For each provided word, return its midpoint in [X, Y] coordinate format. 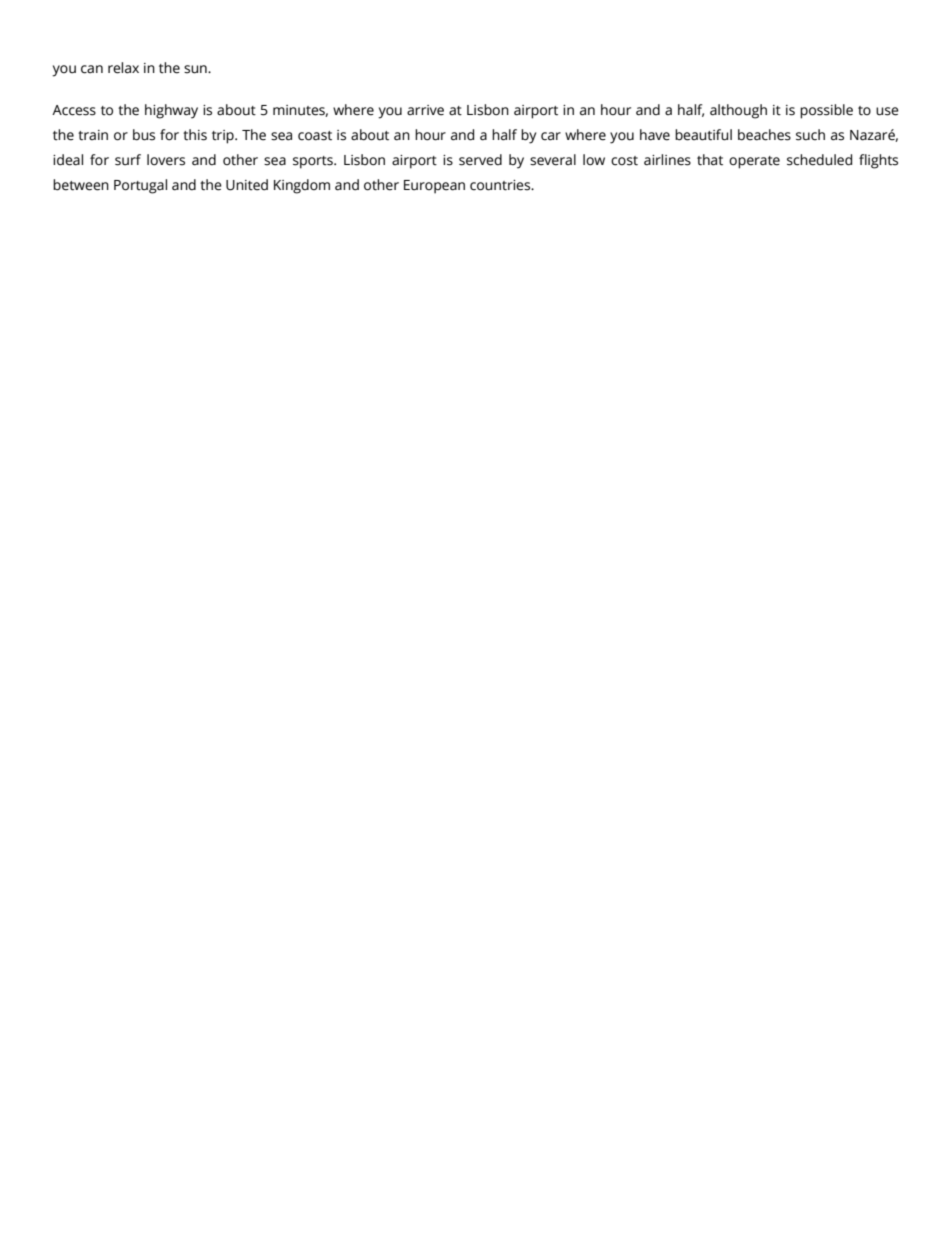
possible [826, 111]
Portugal [140, 186]
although [738, 111]
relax [123, 68]
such [810, 135]
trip [224, 137]
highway [171, 111]
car [551, 136]
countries [501, 185]
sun [196, 69]
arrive [425, 110]
